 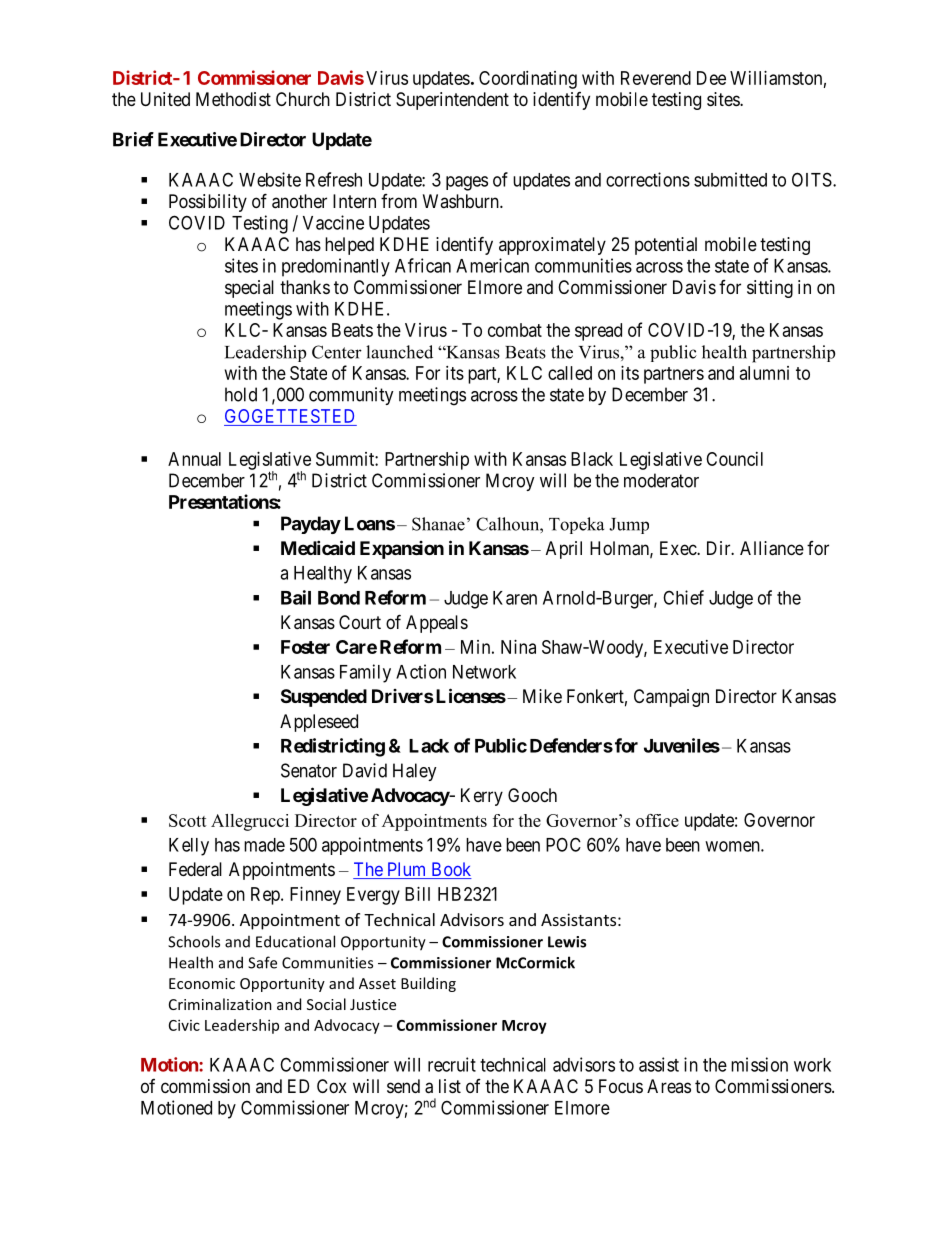 I want to click on Dee, so click(x=711, y=78).
